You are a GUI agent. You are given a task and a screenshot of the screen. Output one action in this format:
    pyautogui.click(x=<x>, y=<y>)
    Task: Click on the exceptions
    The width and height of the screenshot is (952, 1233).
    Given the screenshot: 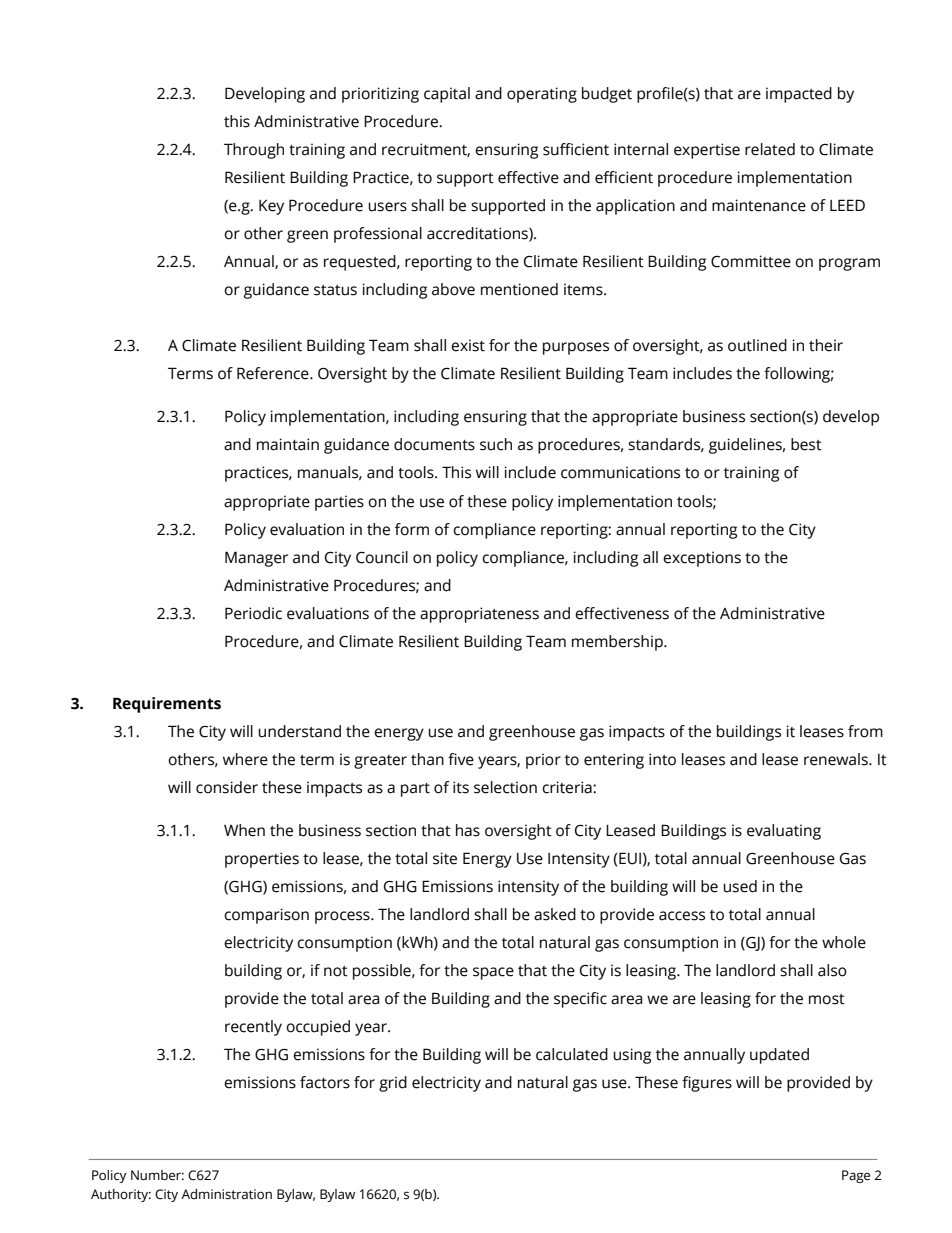 What is the action you would take?
    pyautogui.click(x=702, y=559)
